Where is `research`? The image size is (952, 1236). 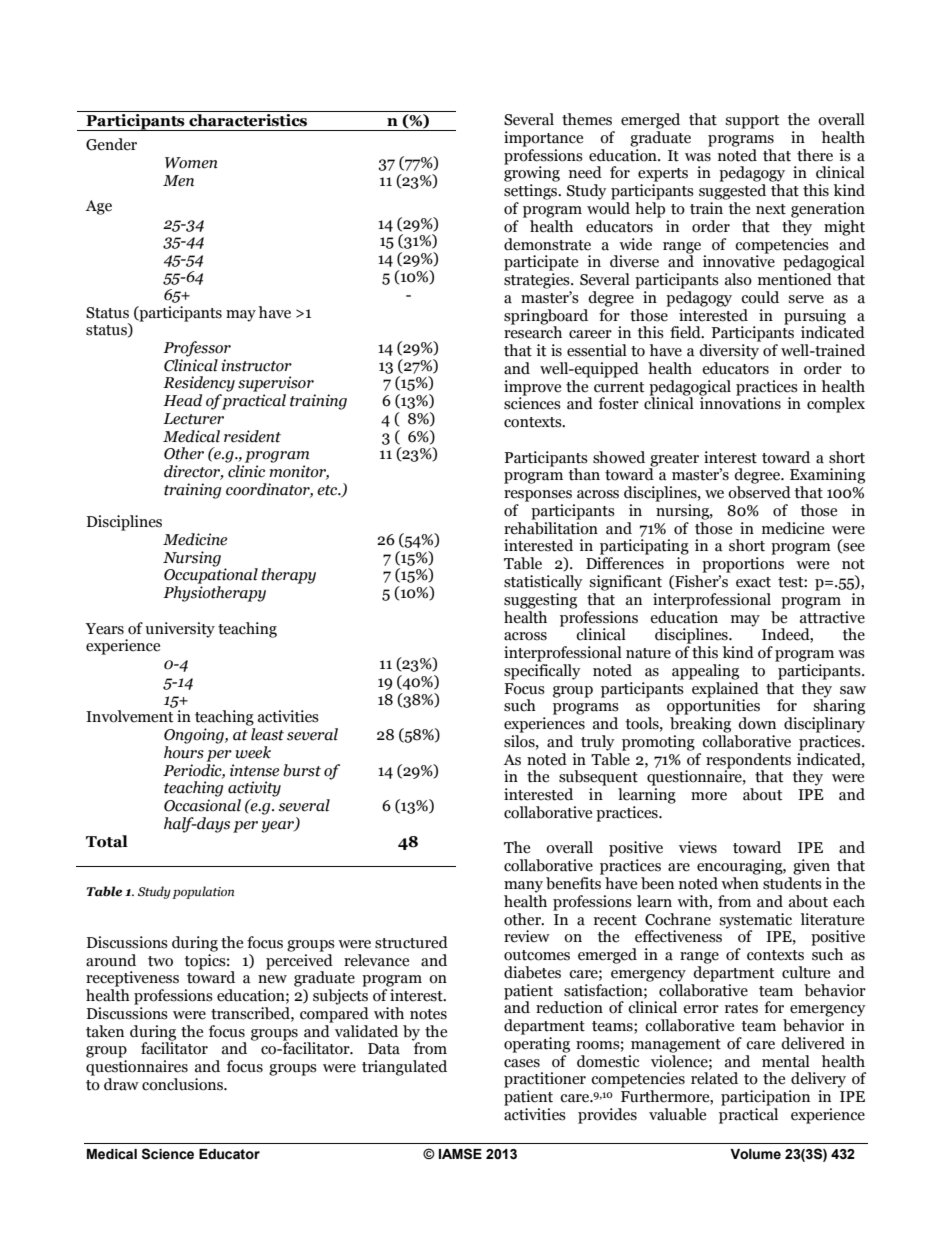 research is located at coordinates (533, 331).
